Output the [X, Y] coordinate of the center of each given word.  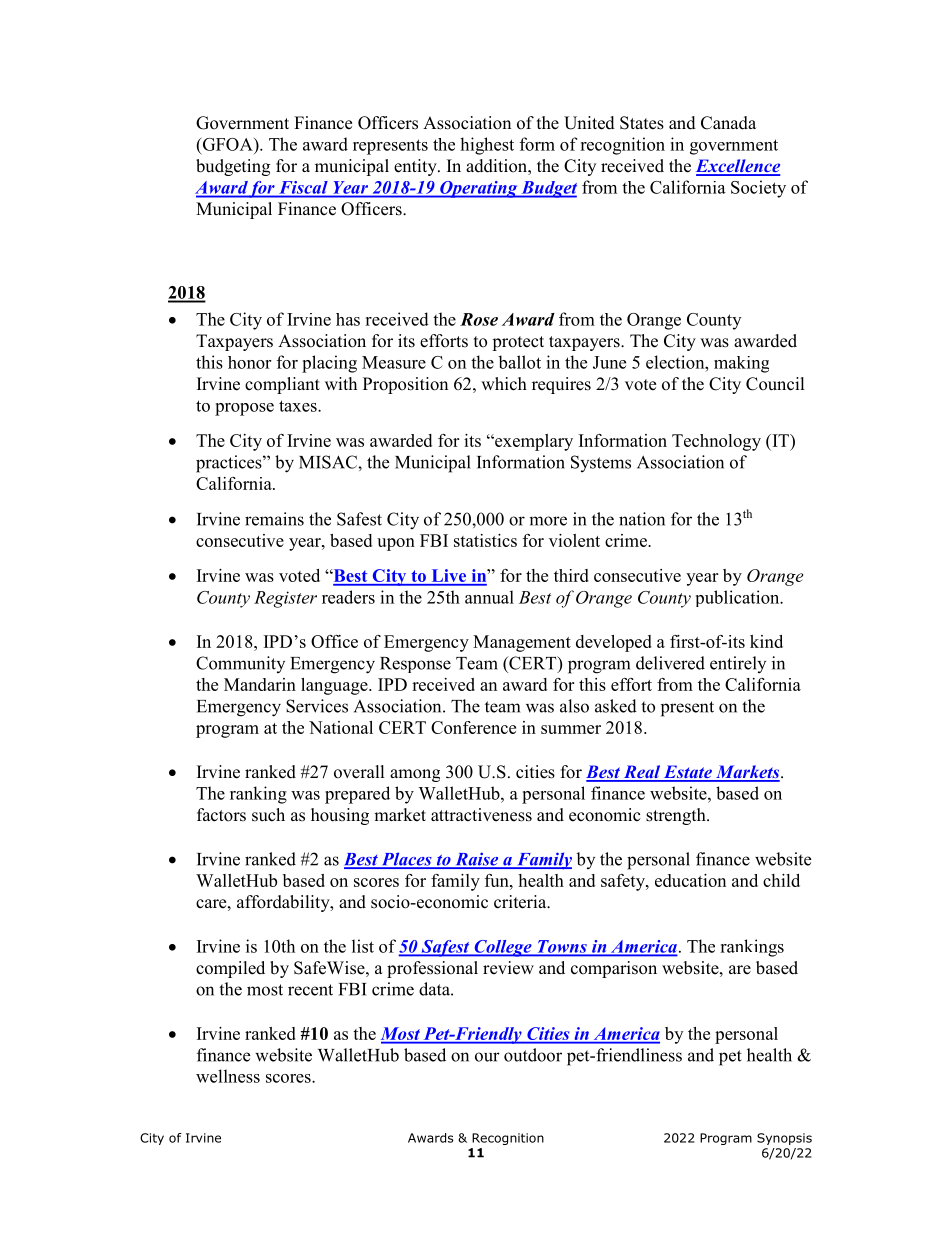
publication [739, 598]
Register [285, 599]
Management [522, 643]
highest [487, 146]
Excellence [738, 167]
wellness [228, 1076]
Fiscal [304, 187]
